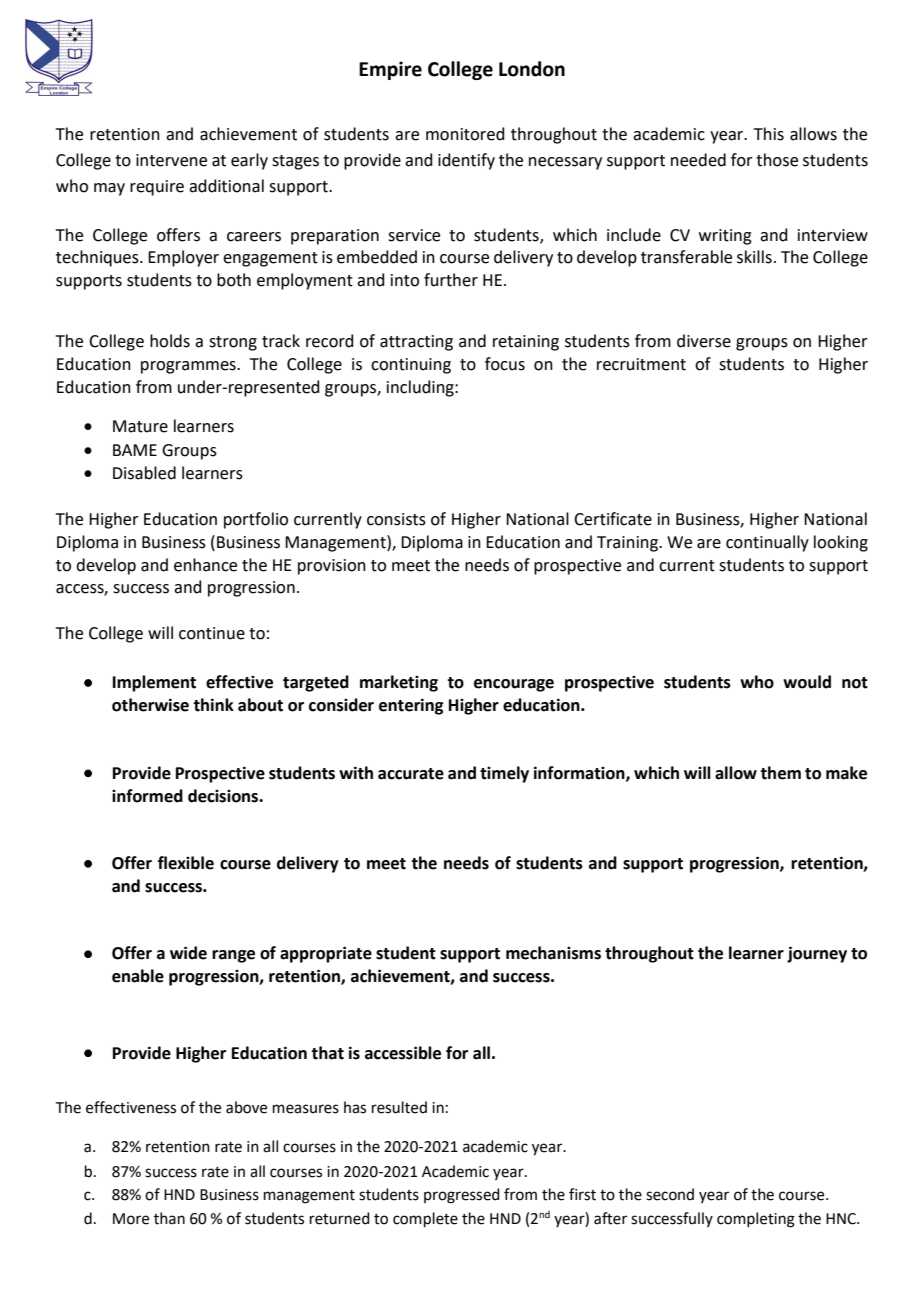 The height and width of the document is (1308, 924). I want to click on Disabled, so click(144, 473).
